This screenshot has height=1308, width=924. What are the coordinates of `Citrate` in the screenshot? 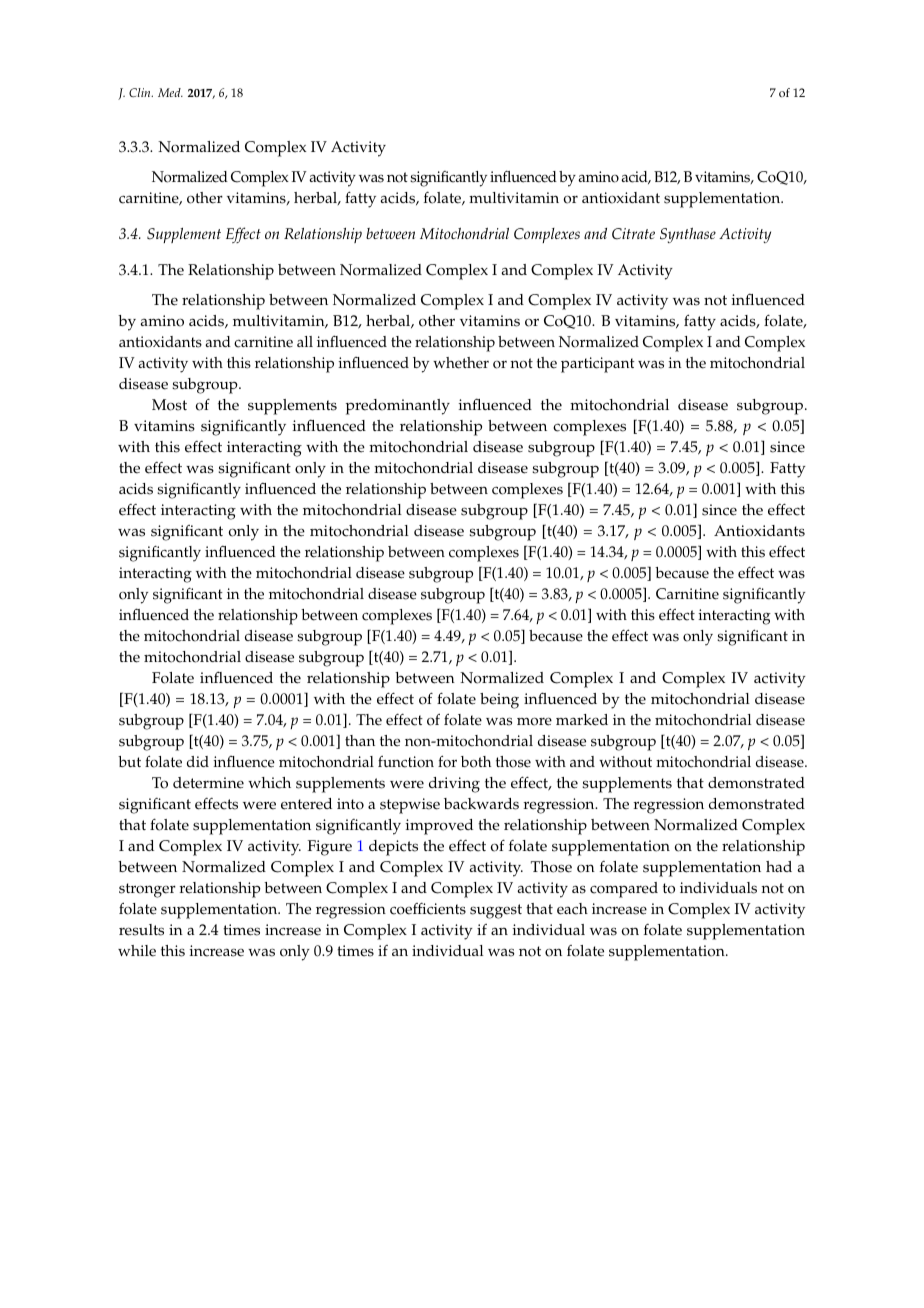 It's located at (633, 234).
